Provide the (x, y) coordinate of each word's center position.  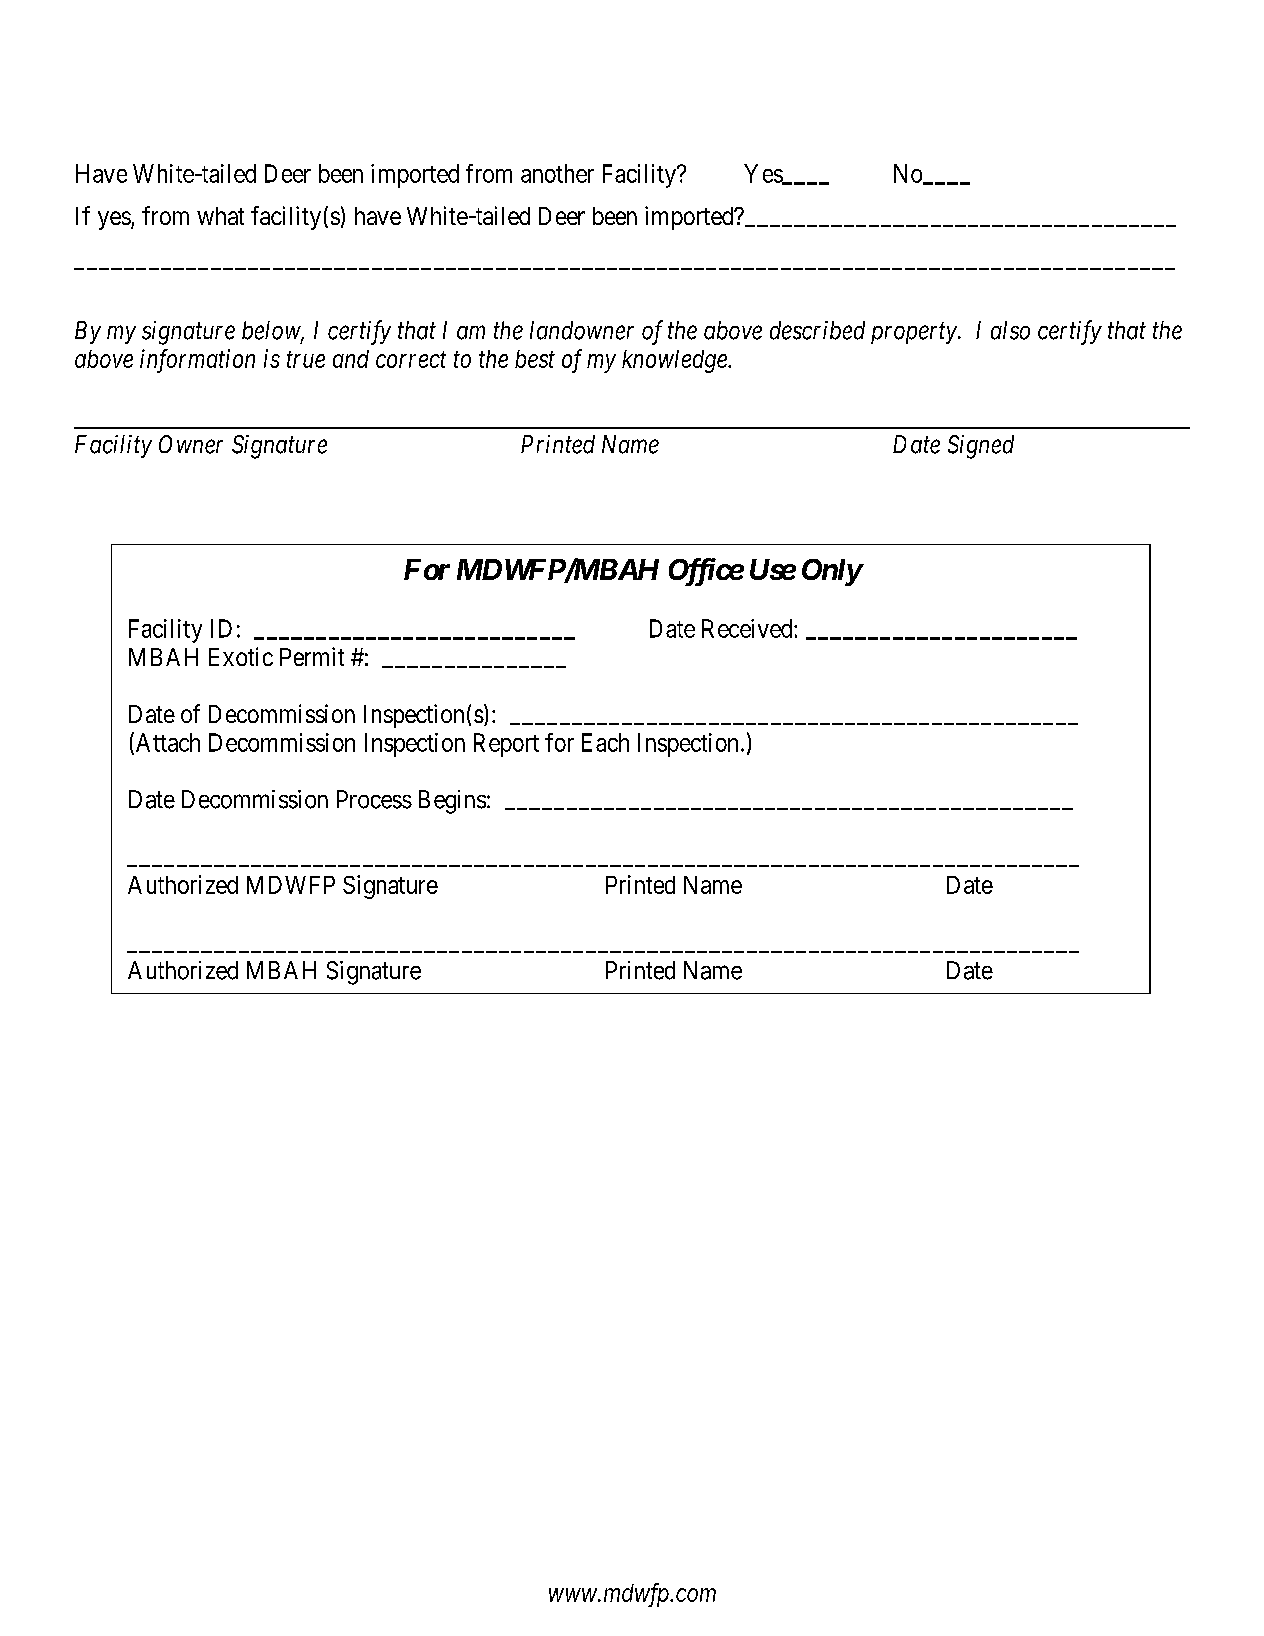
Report (506, 745)
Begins (452, 802)
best (535, 359)
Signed (981, 447)
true (306, 360)
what (220, 216)
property (915, 333)
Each (605, 742)
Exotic (241, 656)
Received (748, 628)
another (557, 173)
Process (374, 799)
